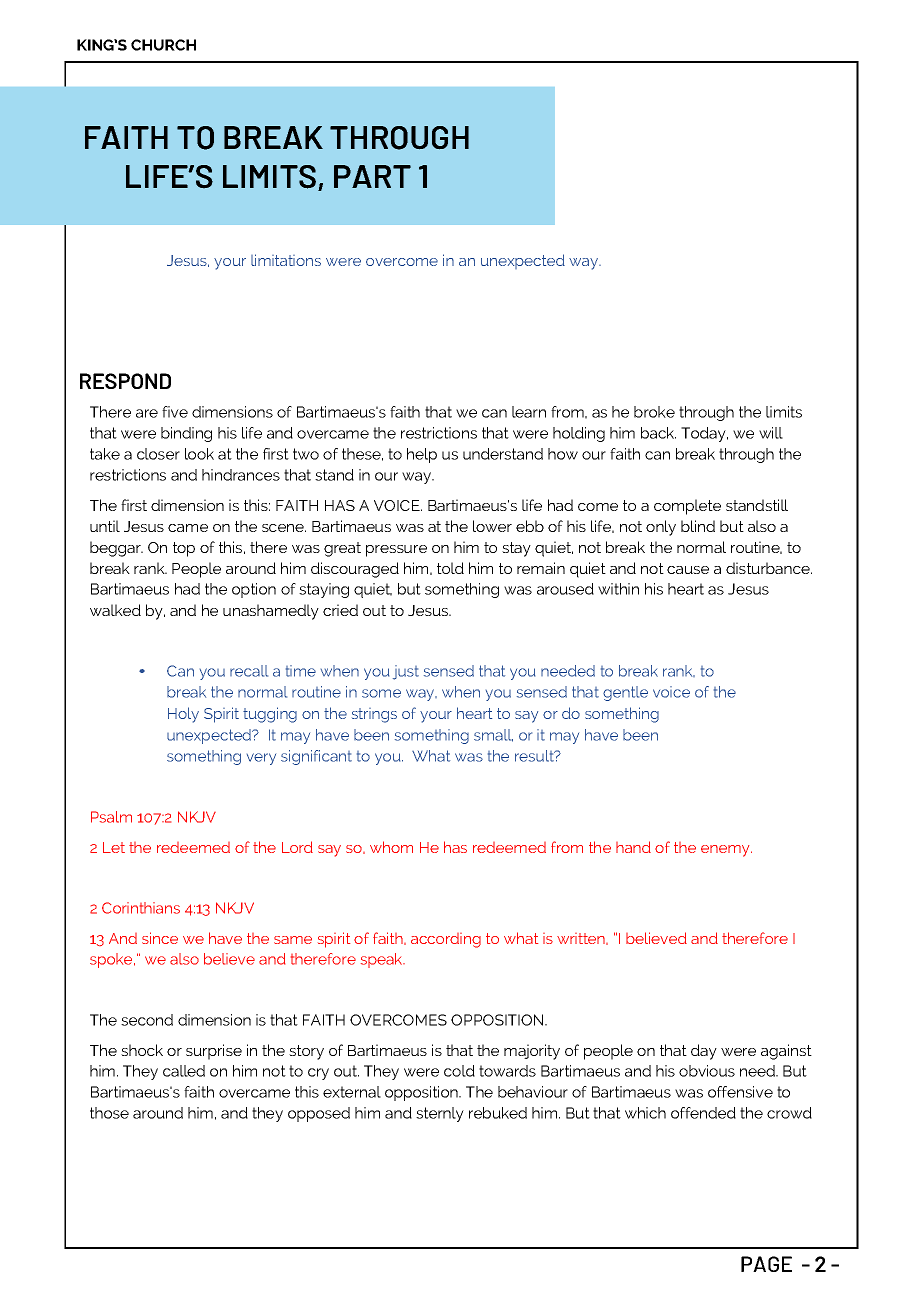 Image resolution: width=924 pixels, height=1309 pixels. What do you see at coordinates (726, 851) in the screenshot?
I see `enemy` at bounding box center [726, 851].
